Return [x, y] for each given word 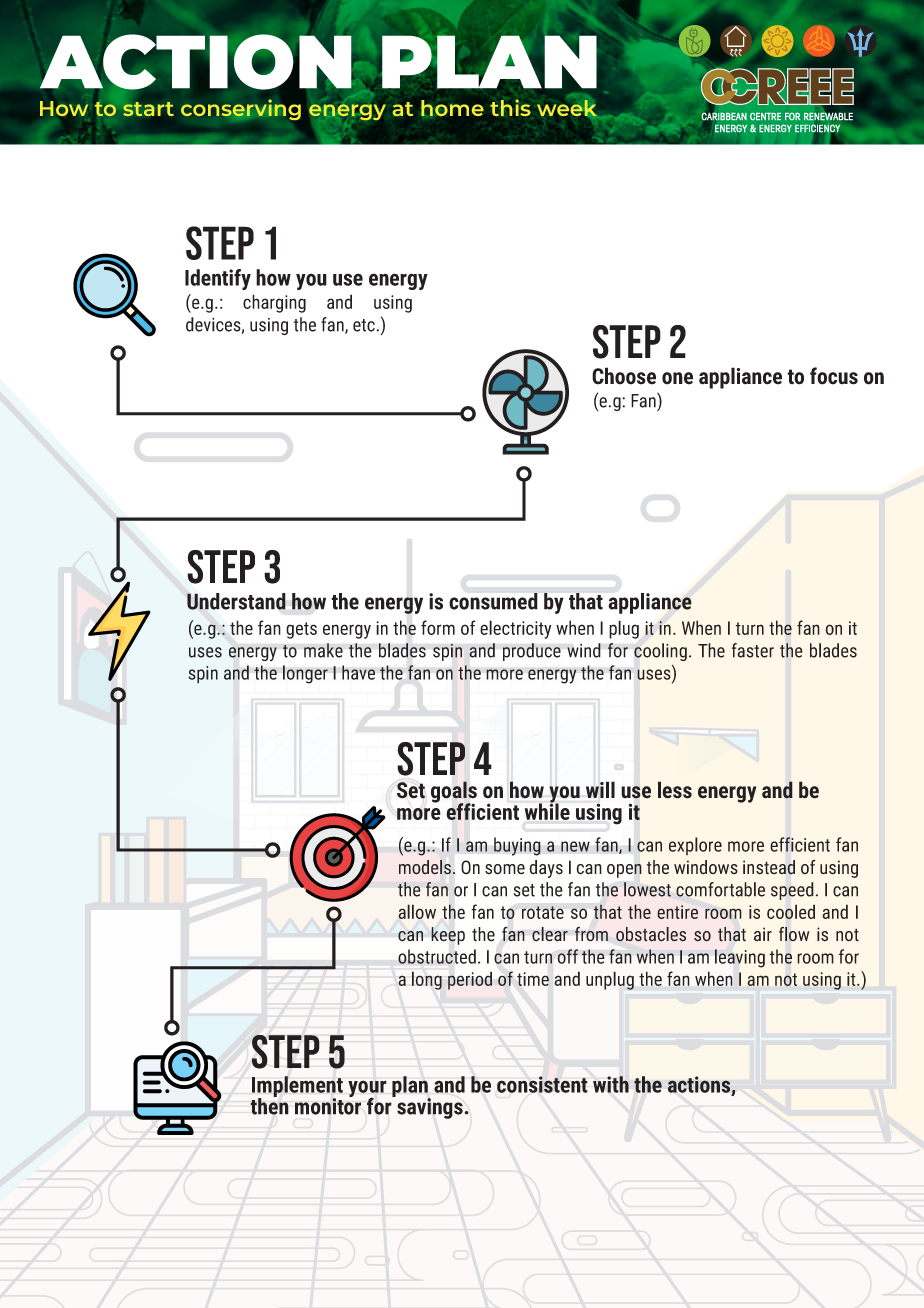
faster [753, 650]
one [677, 378]
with [611, 1084]
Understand [236, 601]
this [510, 107]
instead [769, 867]
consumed [493, 601]
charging [274, 303]
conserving [241, 109]
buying [517, 846]
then [269, 1105]
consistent [542, 1084]
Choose [624, 376]
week [568, 109]
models [425, 867]
